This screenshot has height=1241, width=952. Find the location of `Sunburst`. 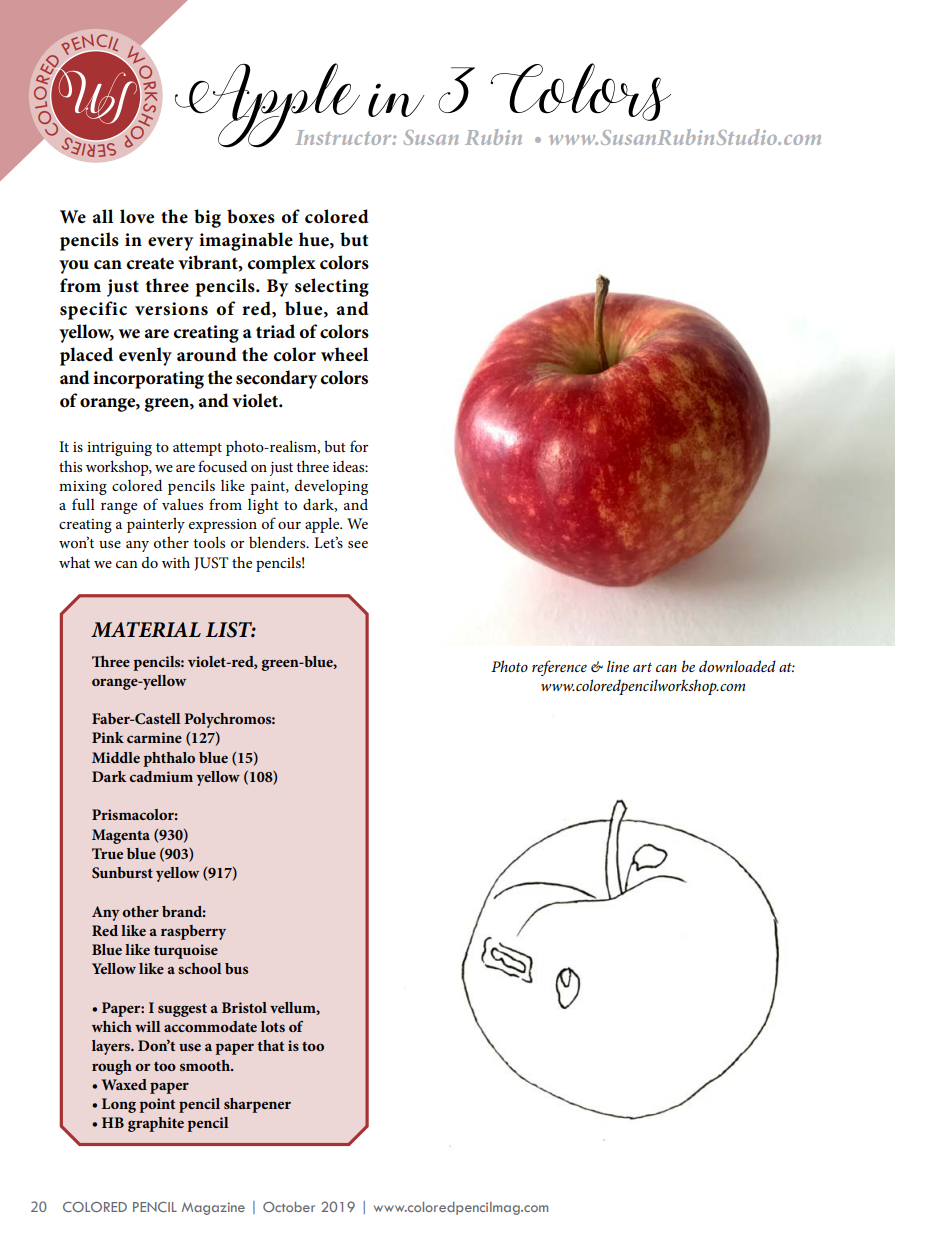

Sunburst is located at coordinates (122, 873).
